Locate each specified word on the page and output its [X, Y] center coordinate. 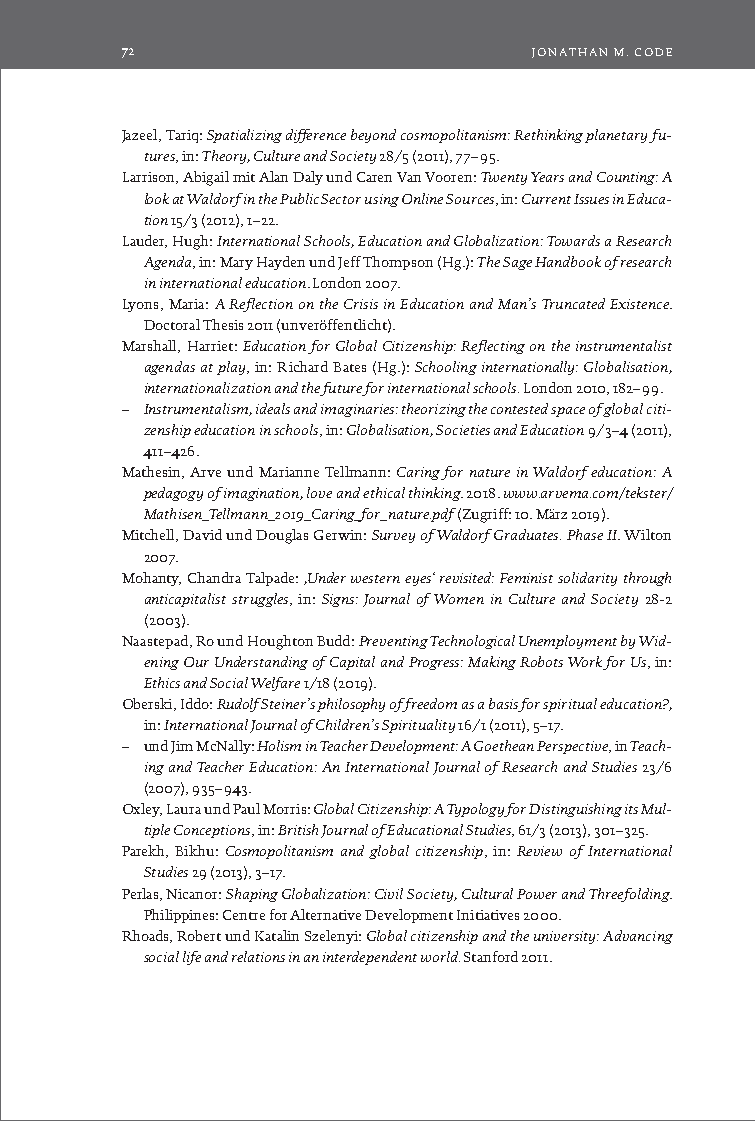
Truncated [573, 303]
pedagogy [173, 494]
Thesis [223, 324]
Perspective [574, 747]
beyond [373, 136]
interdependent [370, 958]
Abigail [206, 178]
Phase [585, 534]
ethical [384, 492]
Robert [199, 935]
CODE [653, 52]
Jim [182, 747]
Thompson [398, 263]
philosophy [351, 705]
